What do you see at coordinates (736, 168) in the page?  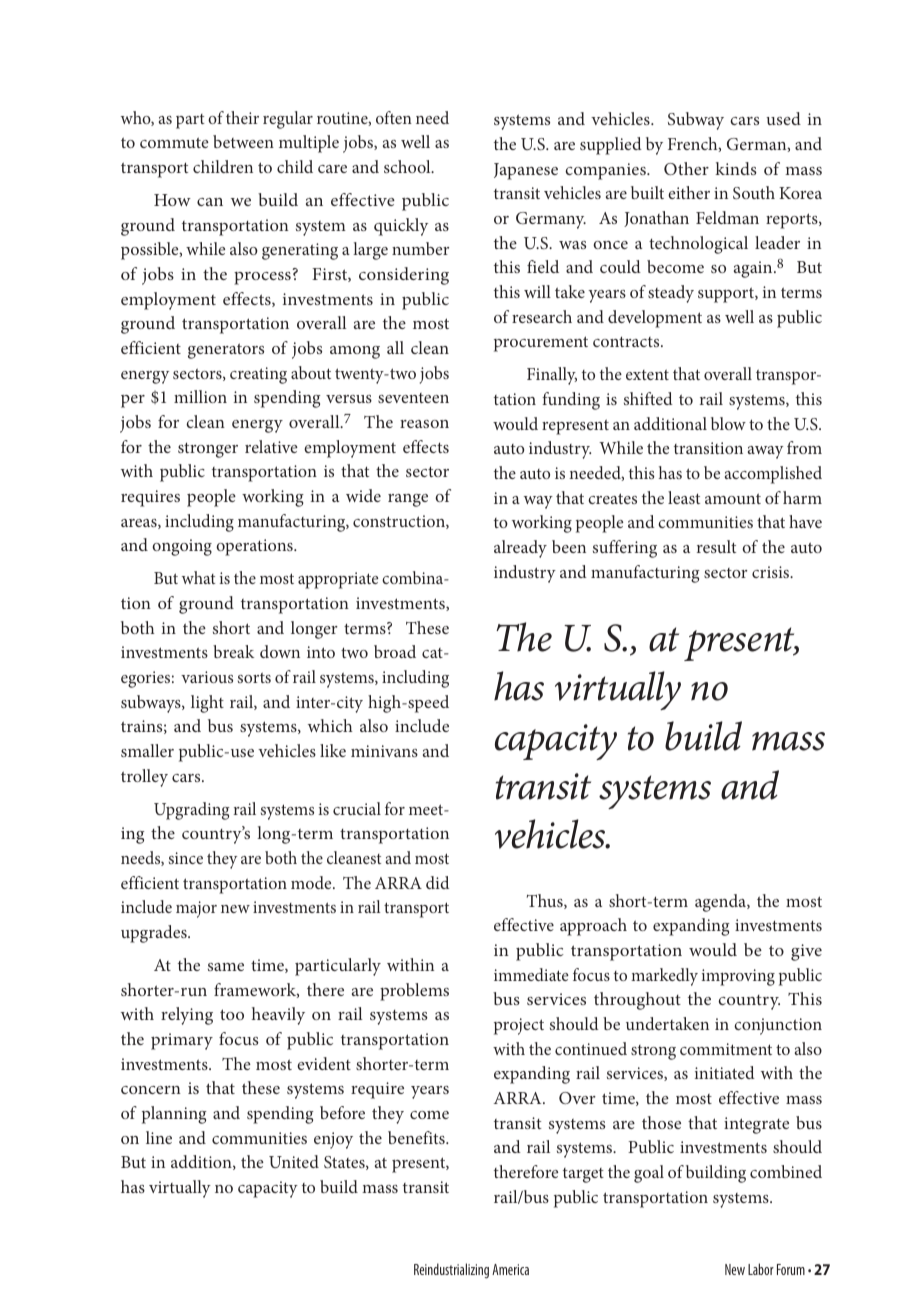 I see `kinds` at bounding box center [736, 168].
